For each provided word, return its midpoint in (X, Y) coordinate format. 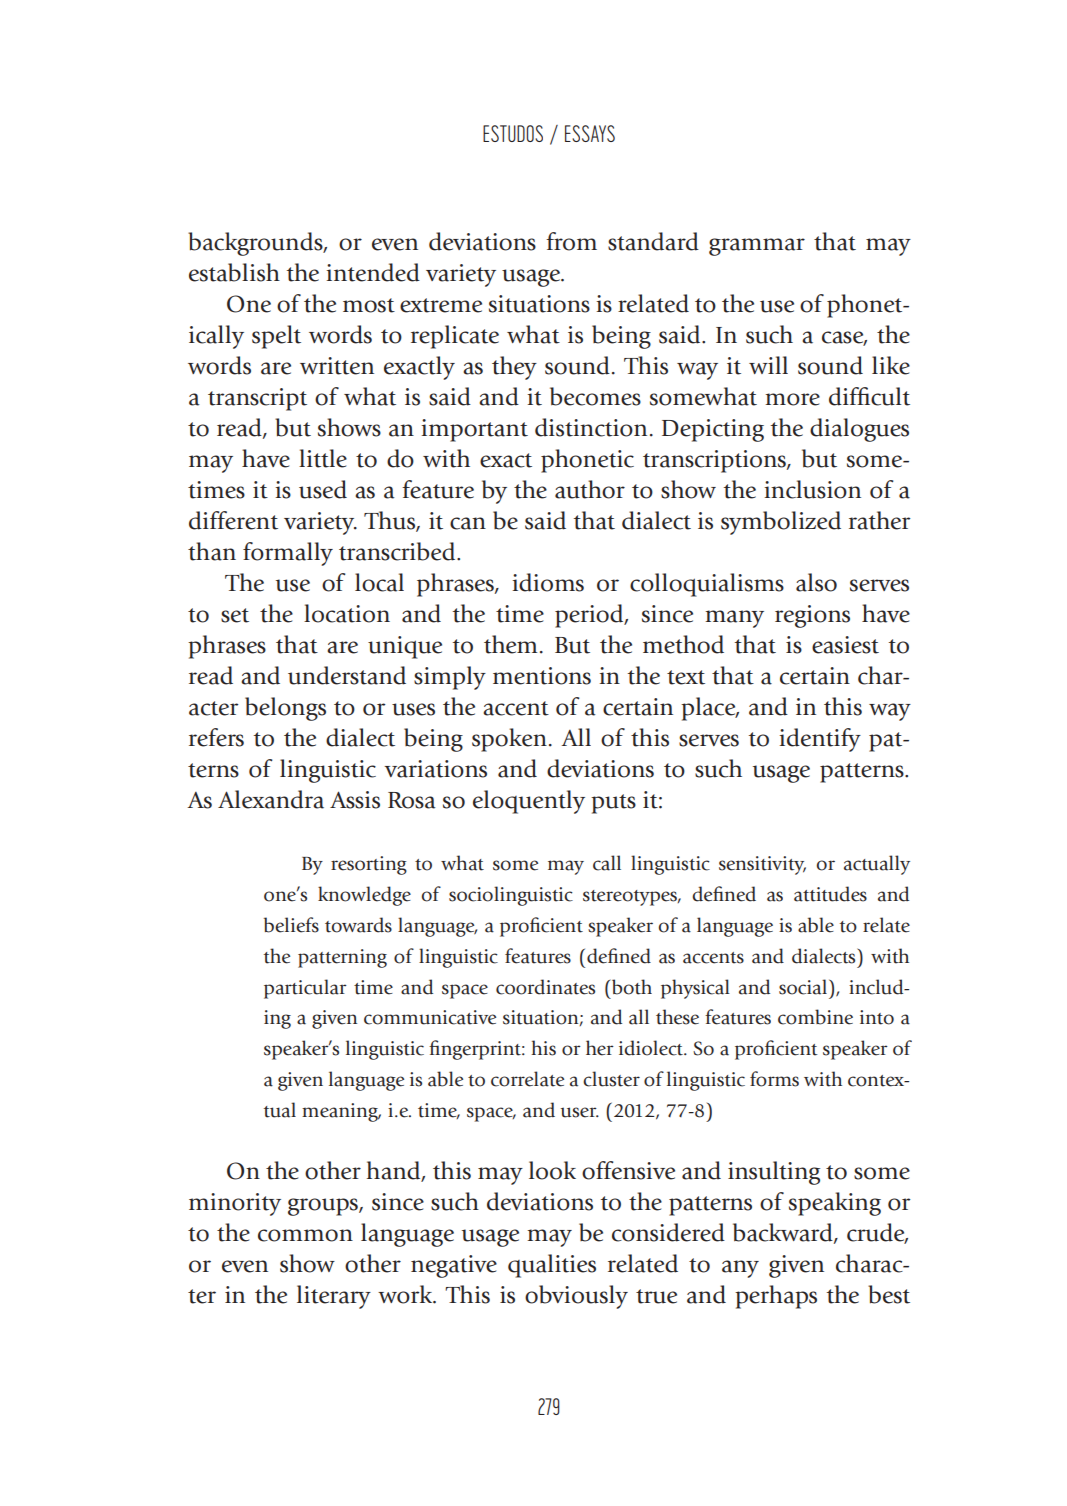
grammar (757, 247)
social (804, 987)
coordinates (545, 987)
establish (234, 272)
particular (305, 989)
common (305, 1235)
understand (347, 675)
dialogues (859, 430)
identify (820, 740)
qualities (552, 1266)
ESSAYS (590, 133)
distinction (591, 427)
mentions (542, 676)
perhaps (776, 1297)
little (323, 458)
